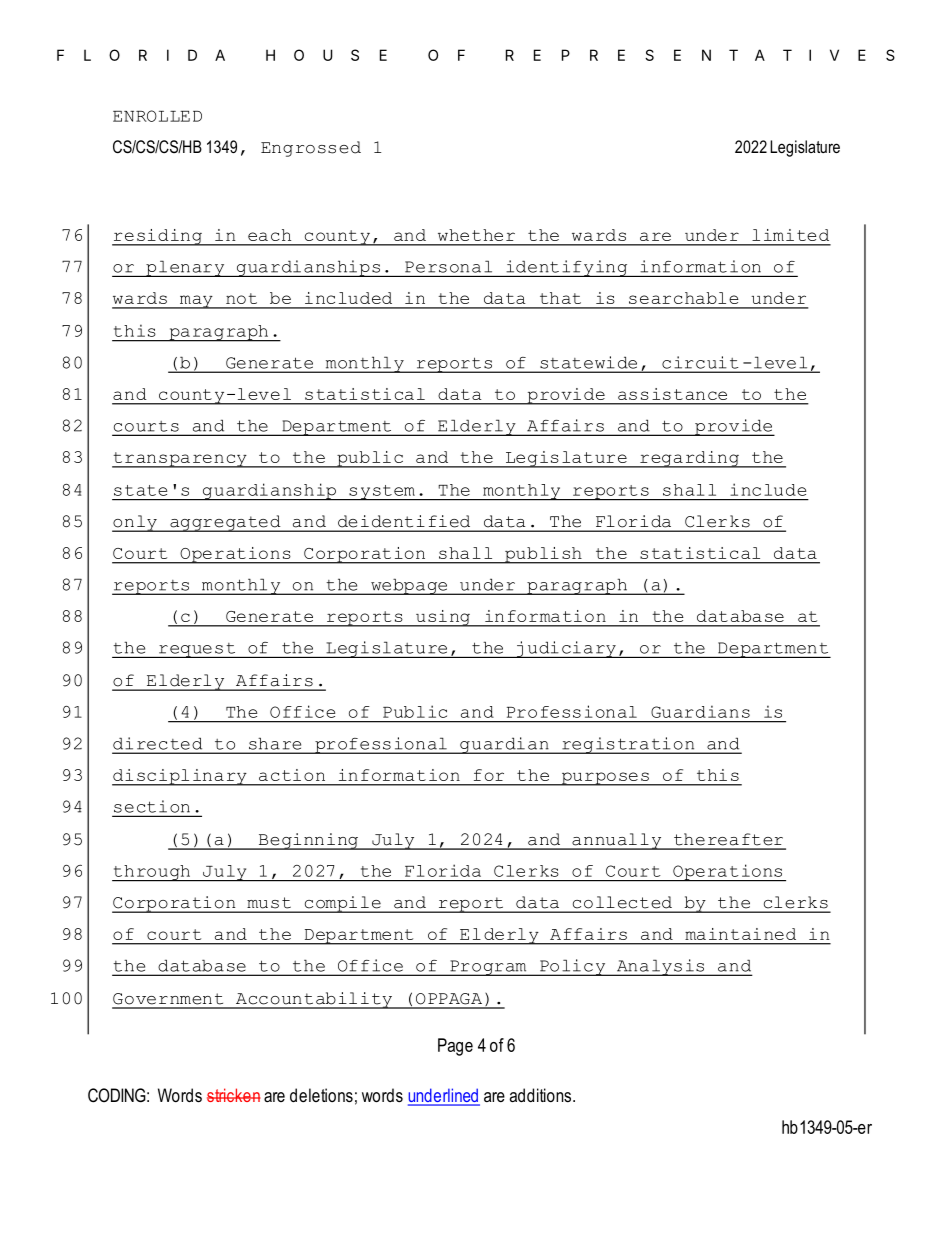 Image resolution: width=952 pixels, height=1233 pixels. I want to click on identifying, so click(567, 268).
